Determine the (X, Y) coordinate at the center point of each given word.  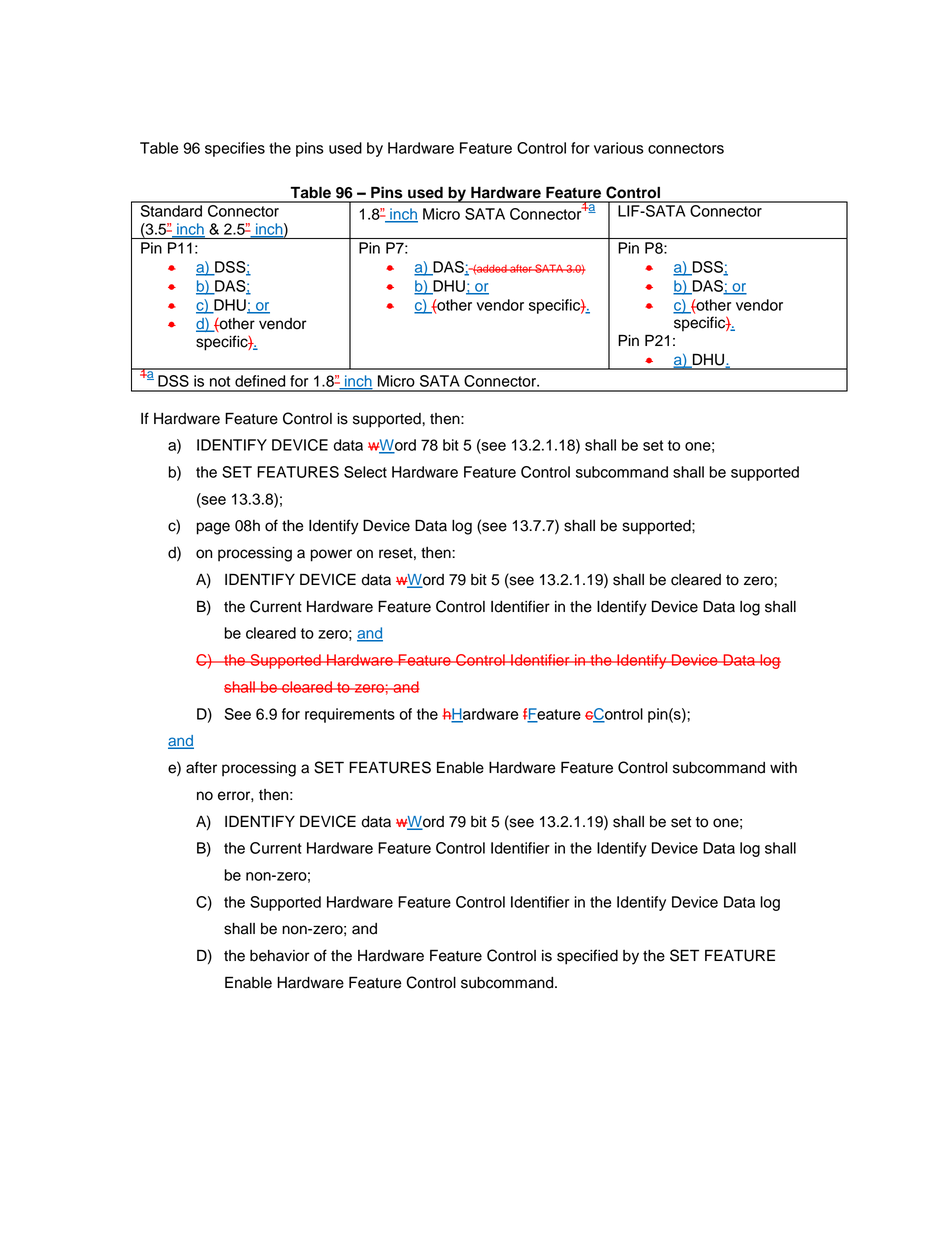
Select (365, 472)
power (331, 555)
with (783, 767)
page (213, 528)
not (220, 381)
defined (260, 381)
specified (587, 957)
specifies (235, 149)
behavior (280, 956)
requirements (350, 715)
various (619, 148)
